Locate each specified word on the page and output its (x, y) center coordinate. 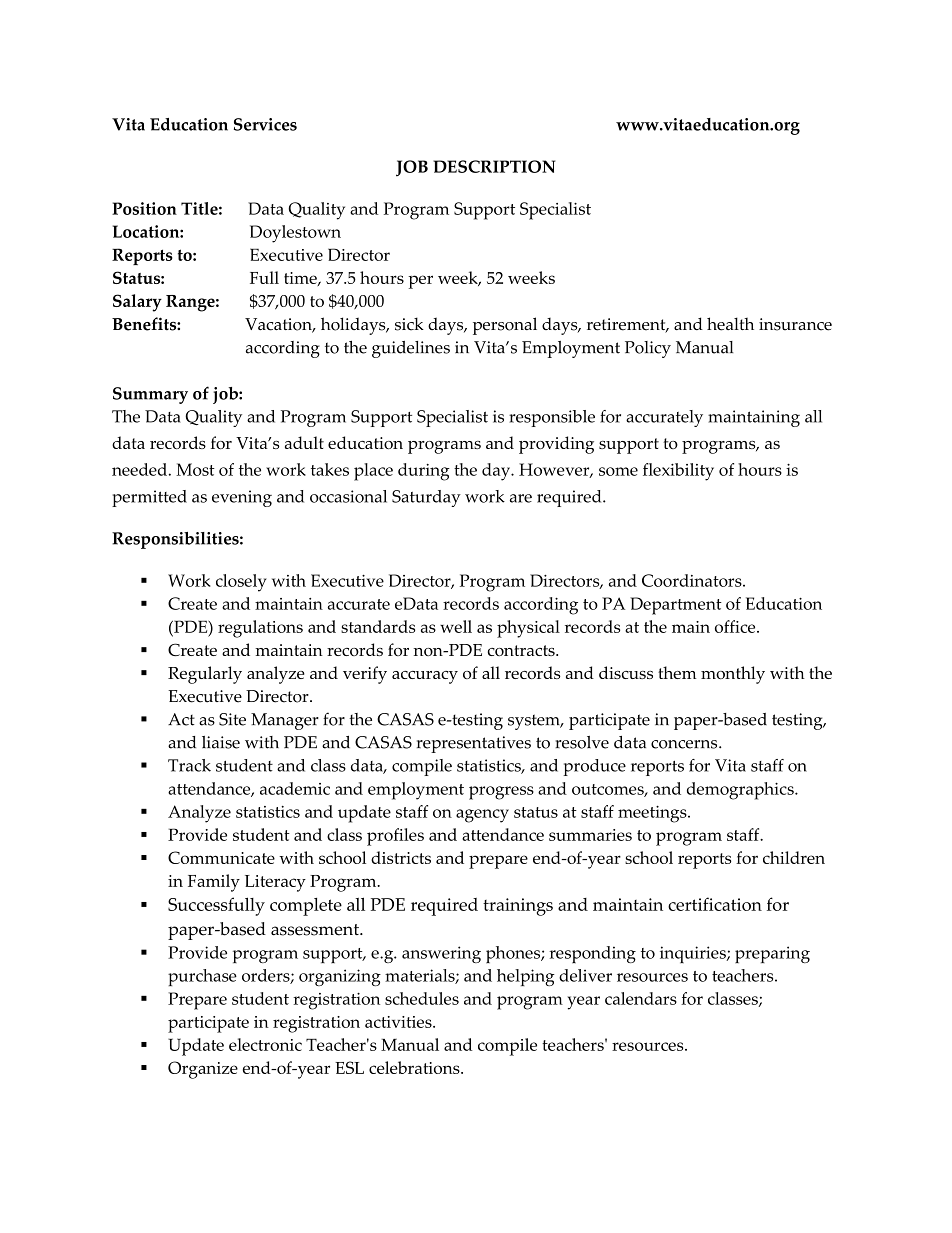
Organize (203, 1070)
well (456, 626)
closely (241, 583)
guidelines (411, 349)
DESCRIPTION (494, 166)
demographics (741, 791)
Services (265, 124)
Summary (150, 395)
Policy (648, 349)
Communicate (221, 857)
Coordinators (693, 580)
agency (482, 816)
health (730, 324)
